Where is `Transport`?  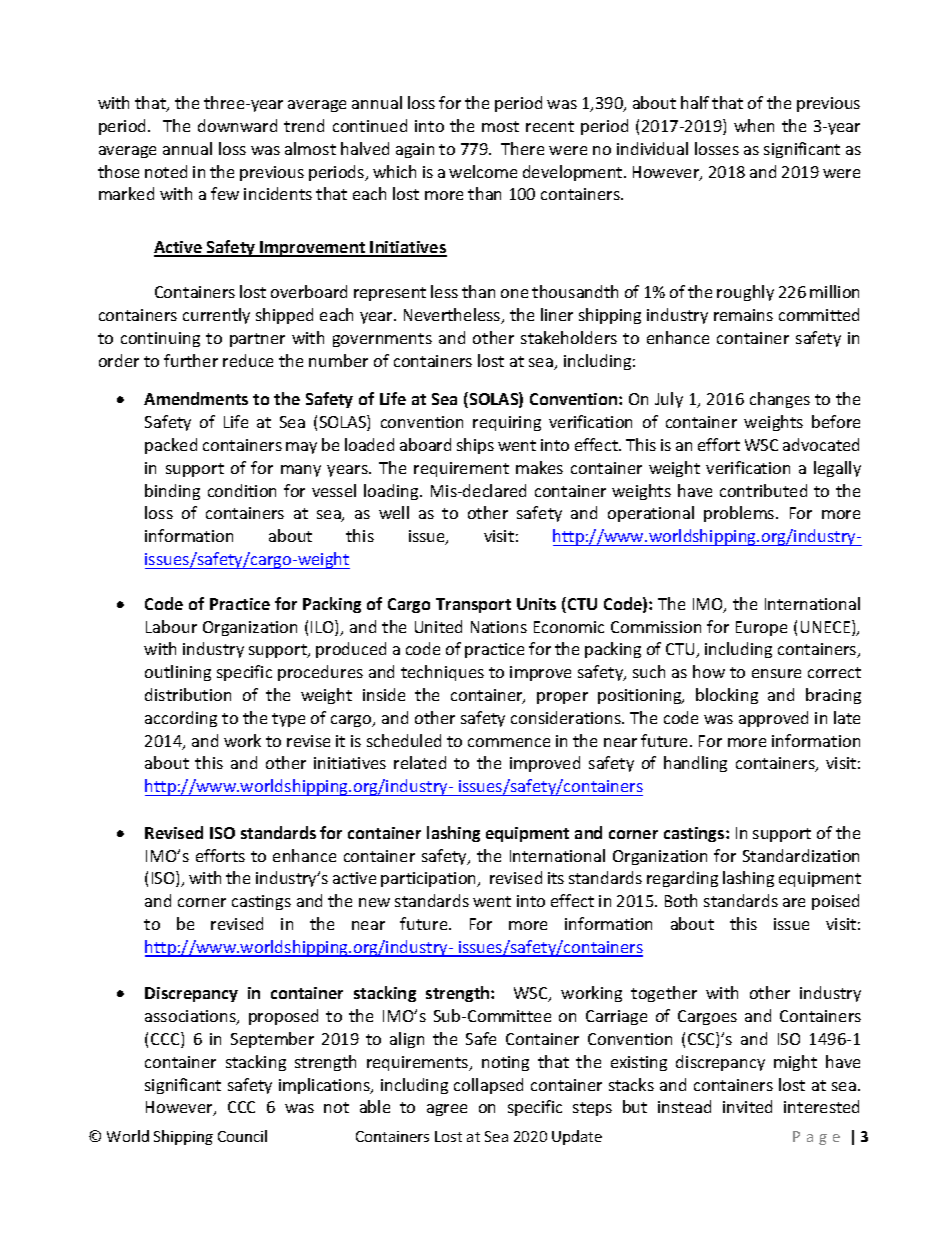
Transport is located at coordinates (473, 605).
